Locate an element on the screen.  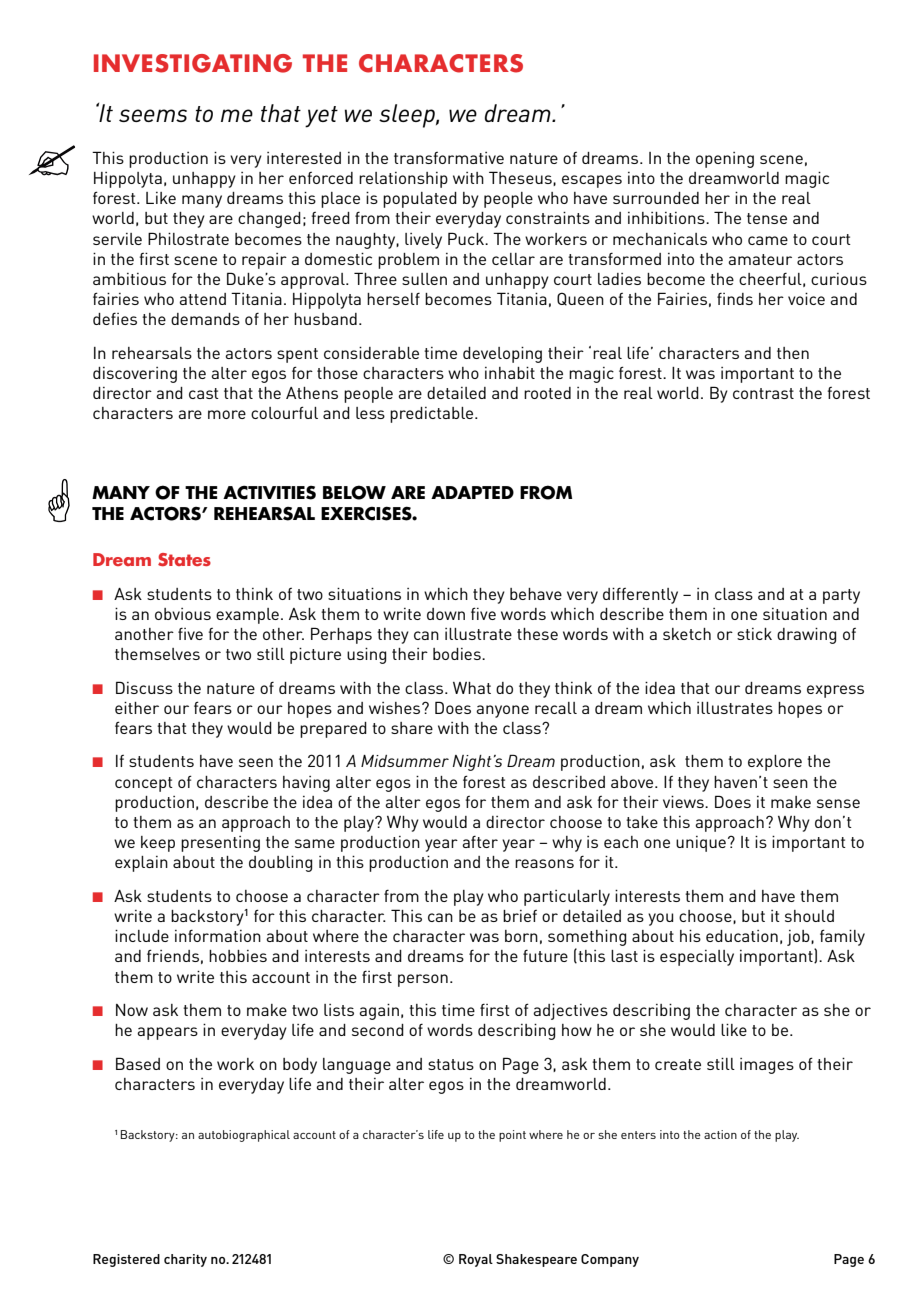
presenting is located at coordinates (220, 844).
